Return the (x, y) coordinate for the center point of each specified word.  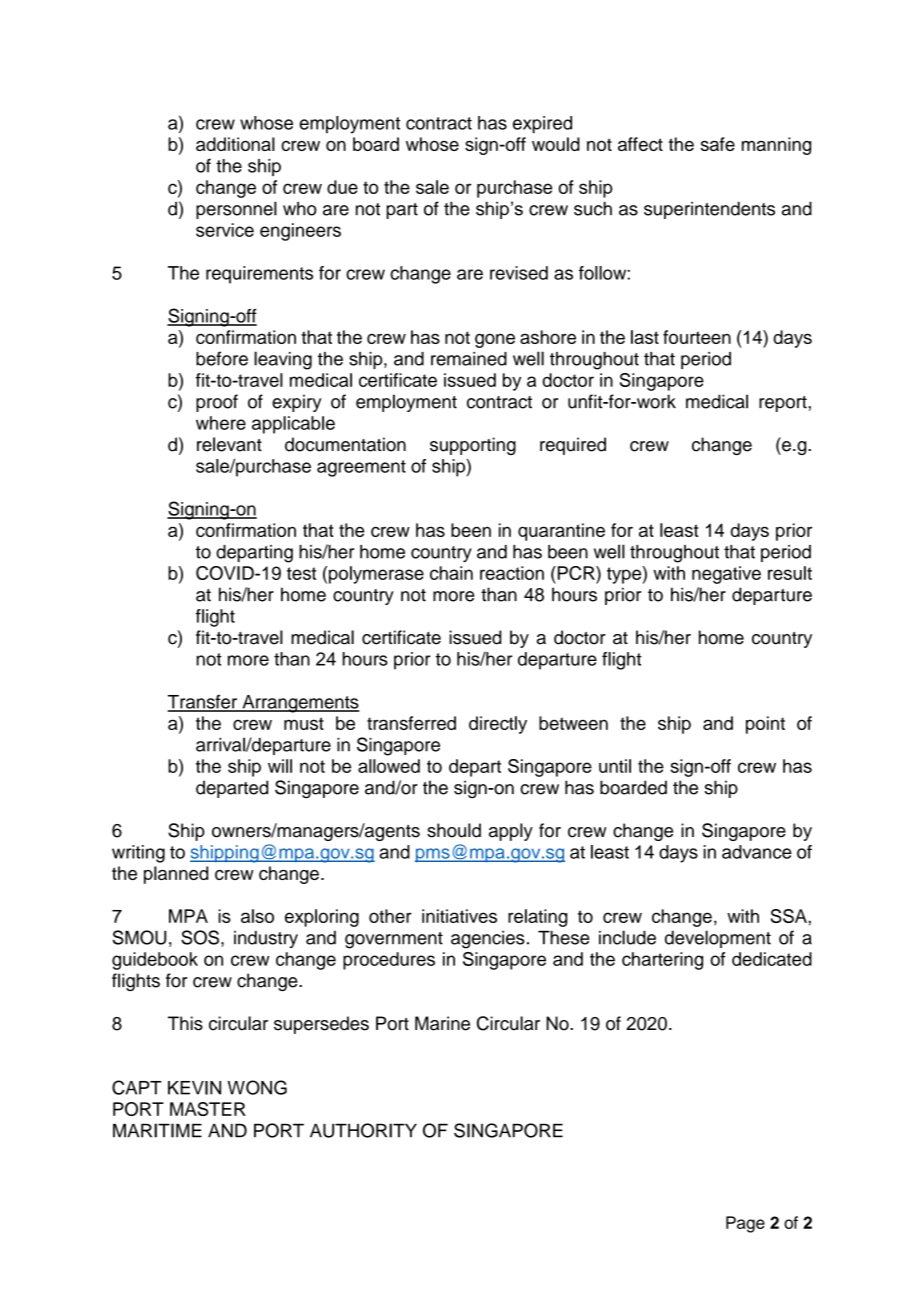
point (765, 725)
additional (235, 144)
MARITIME (157, 1130)
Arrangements (299, 704)
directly (498, 725)
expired (542, 125)
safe (718, 144)
